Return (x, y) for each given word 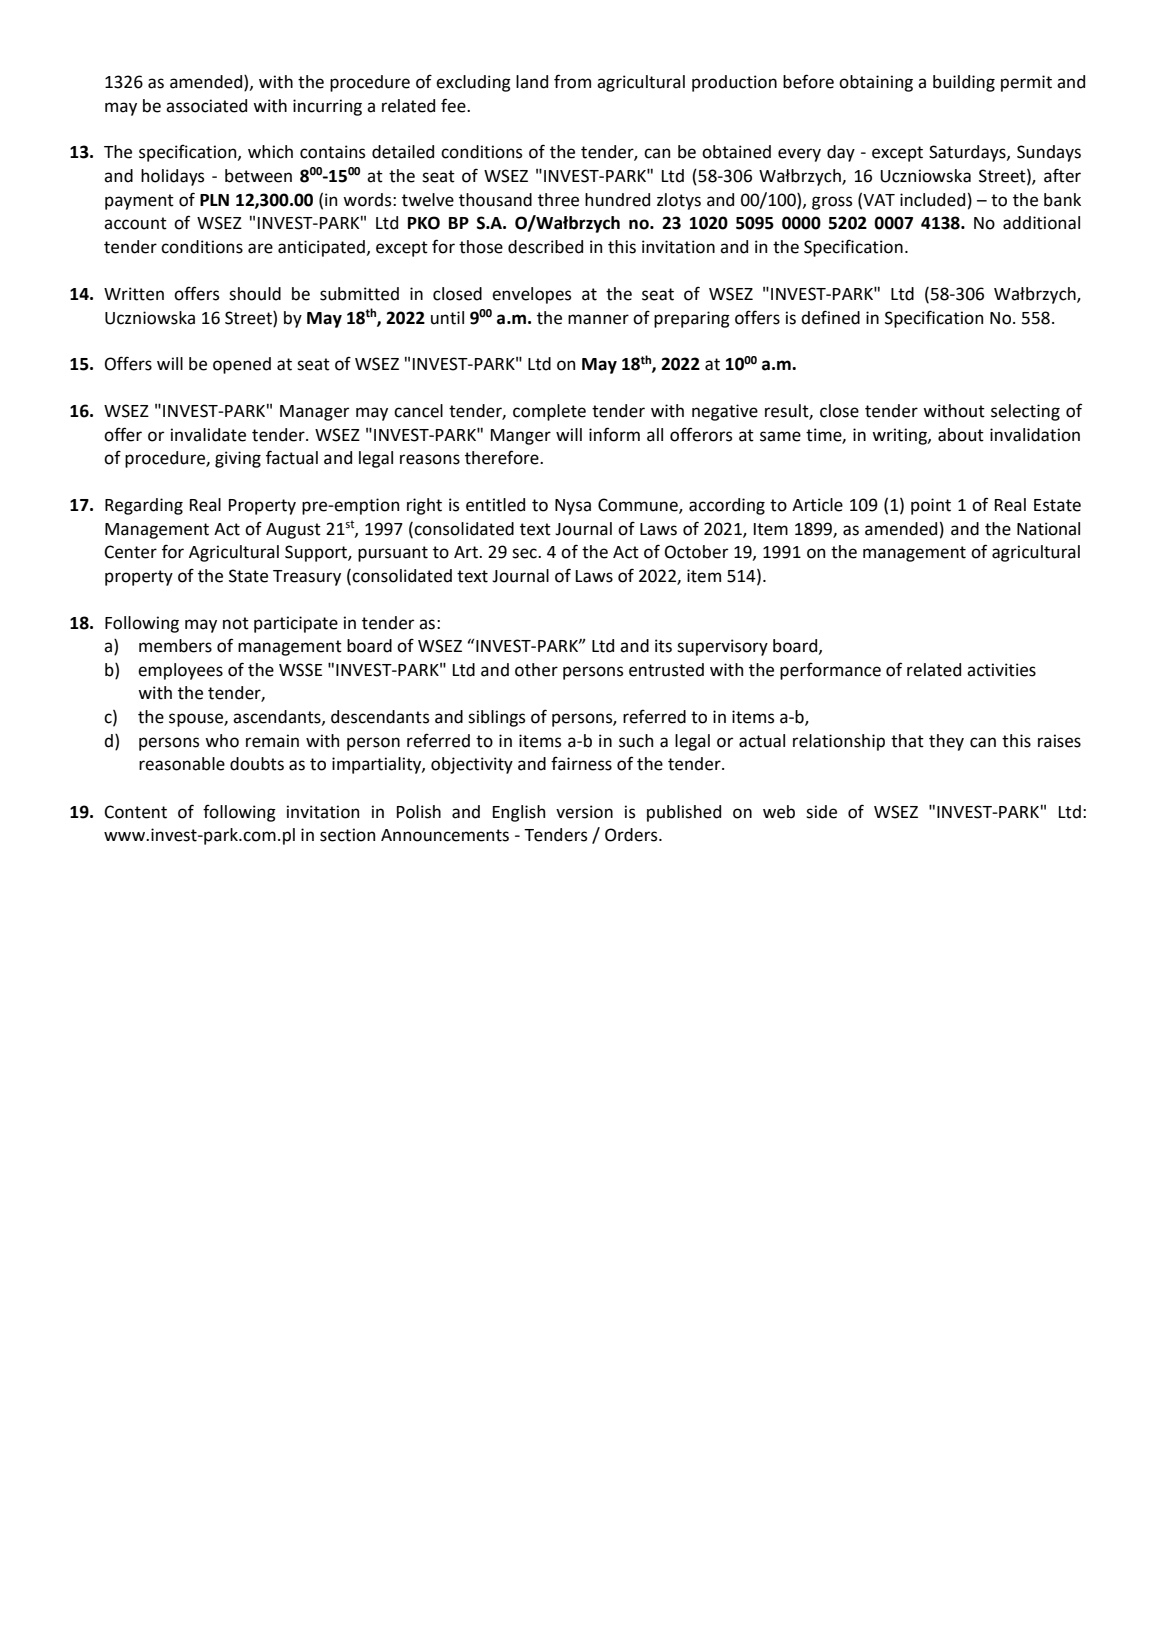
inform (614, 434)
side (821, 812)
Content (135, 812)
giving (238, 459)
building (964, 83)
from (572, 81)
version (584, 812)
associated (206, 106)
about (961, 435)
